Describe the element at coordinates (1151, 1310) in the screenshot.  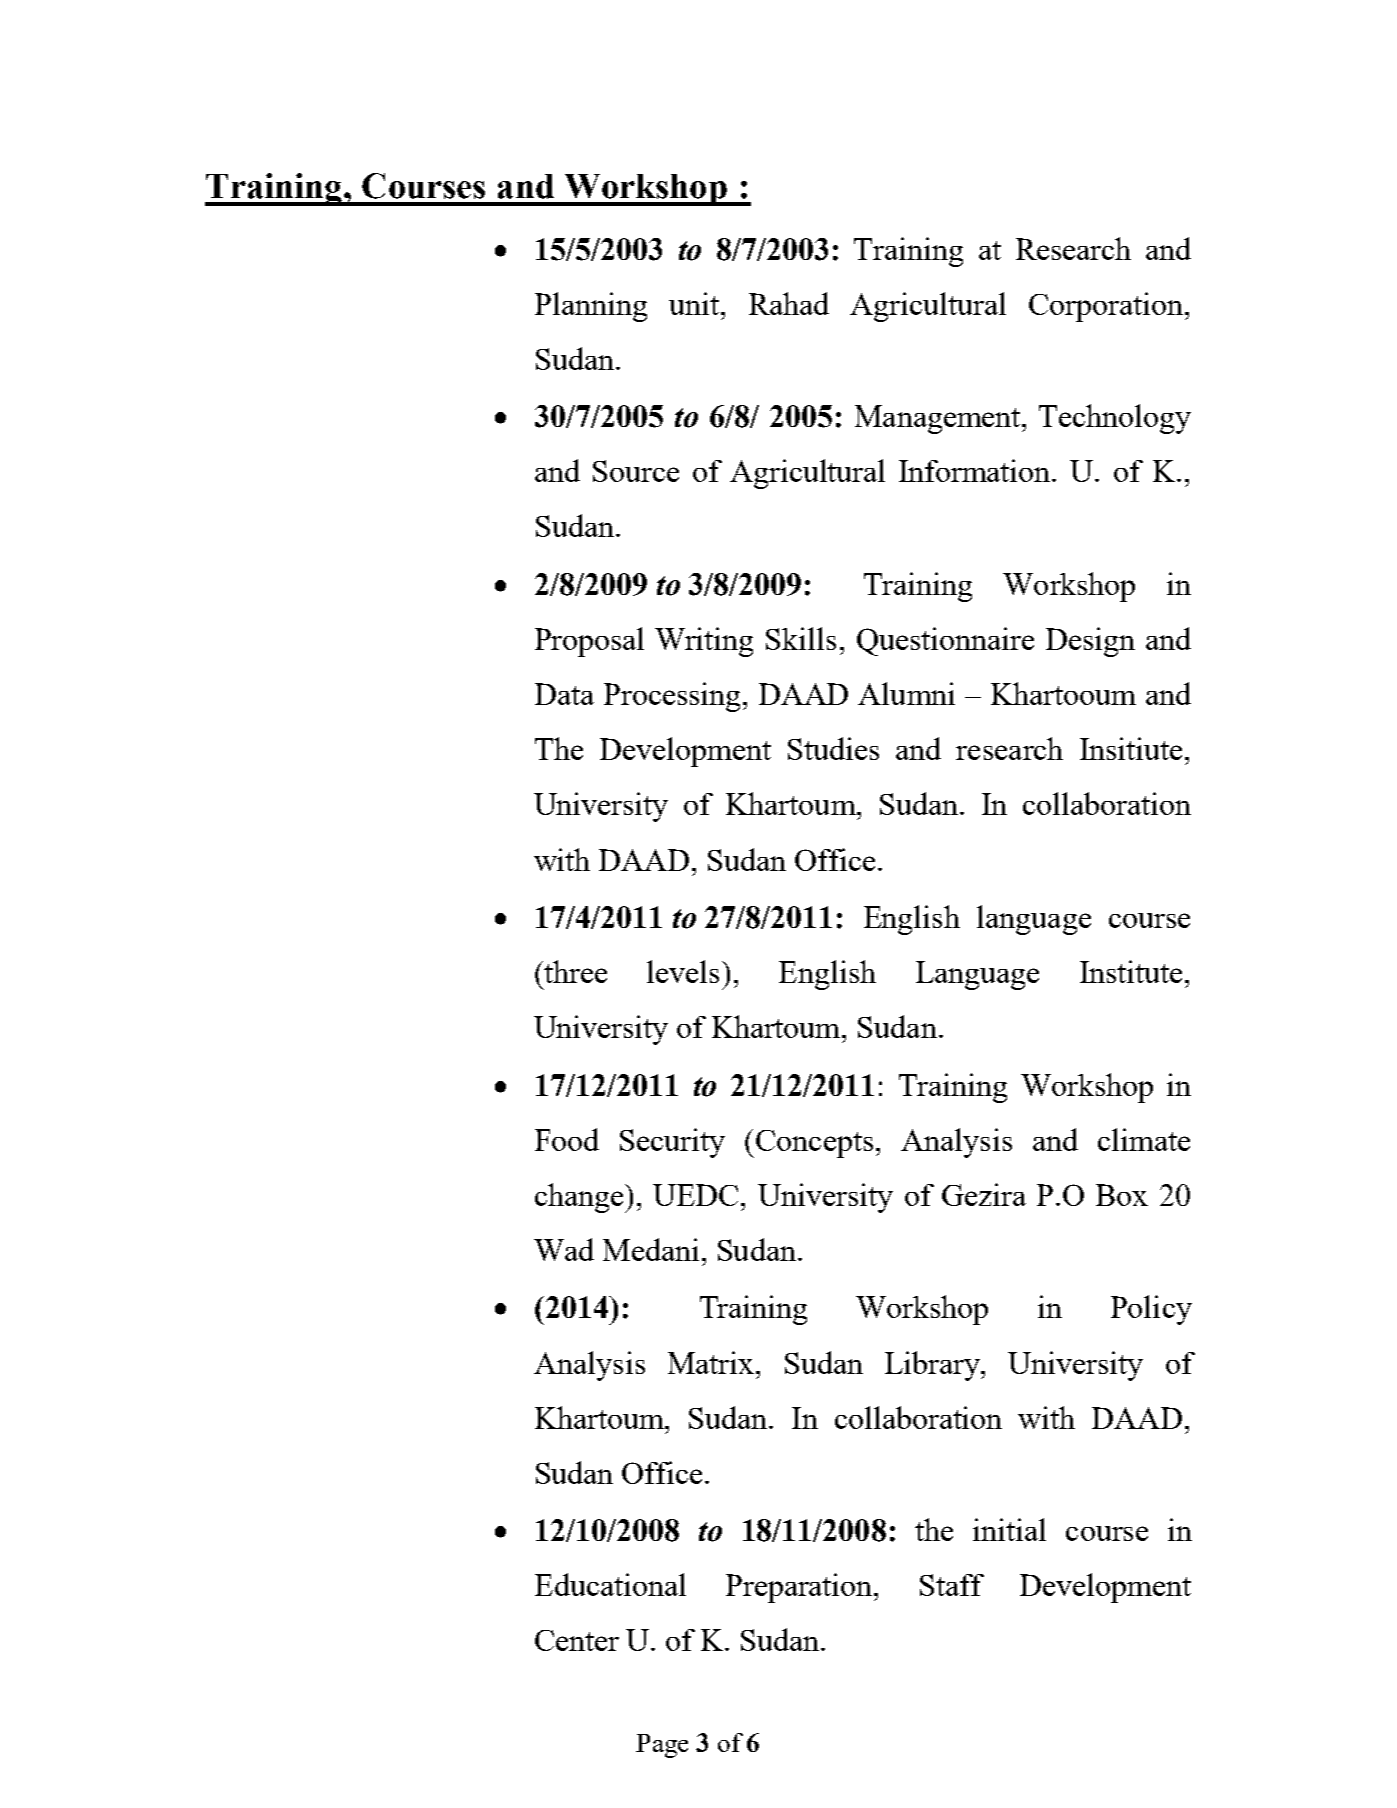
I see `Policy` at that location.
